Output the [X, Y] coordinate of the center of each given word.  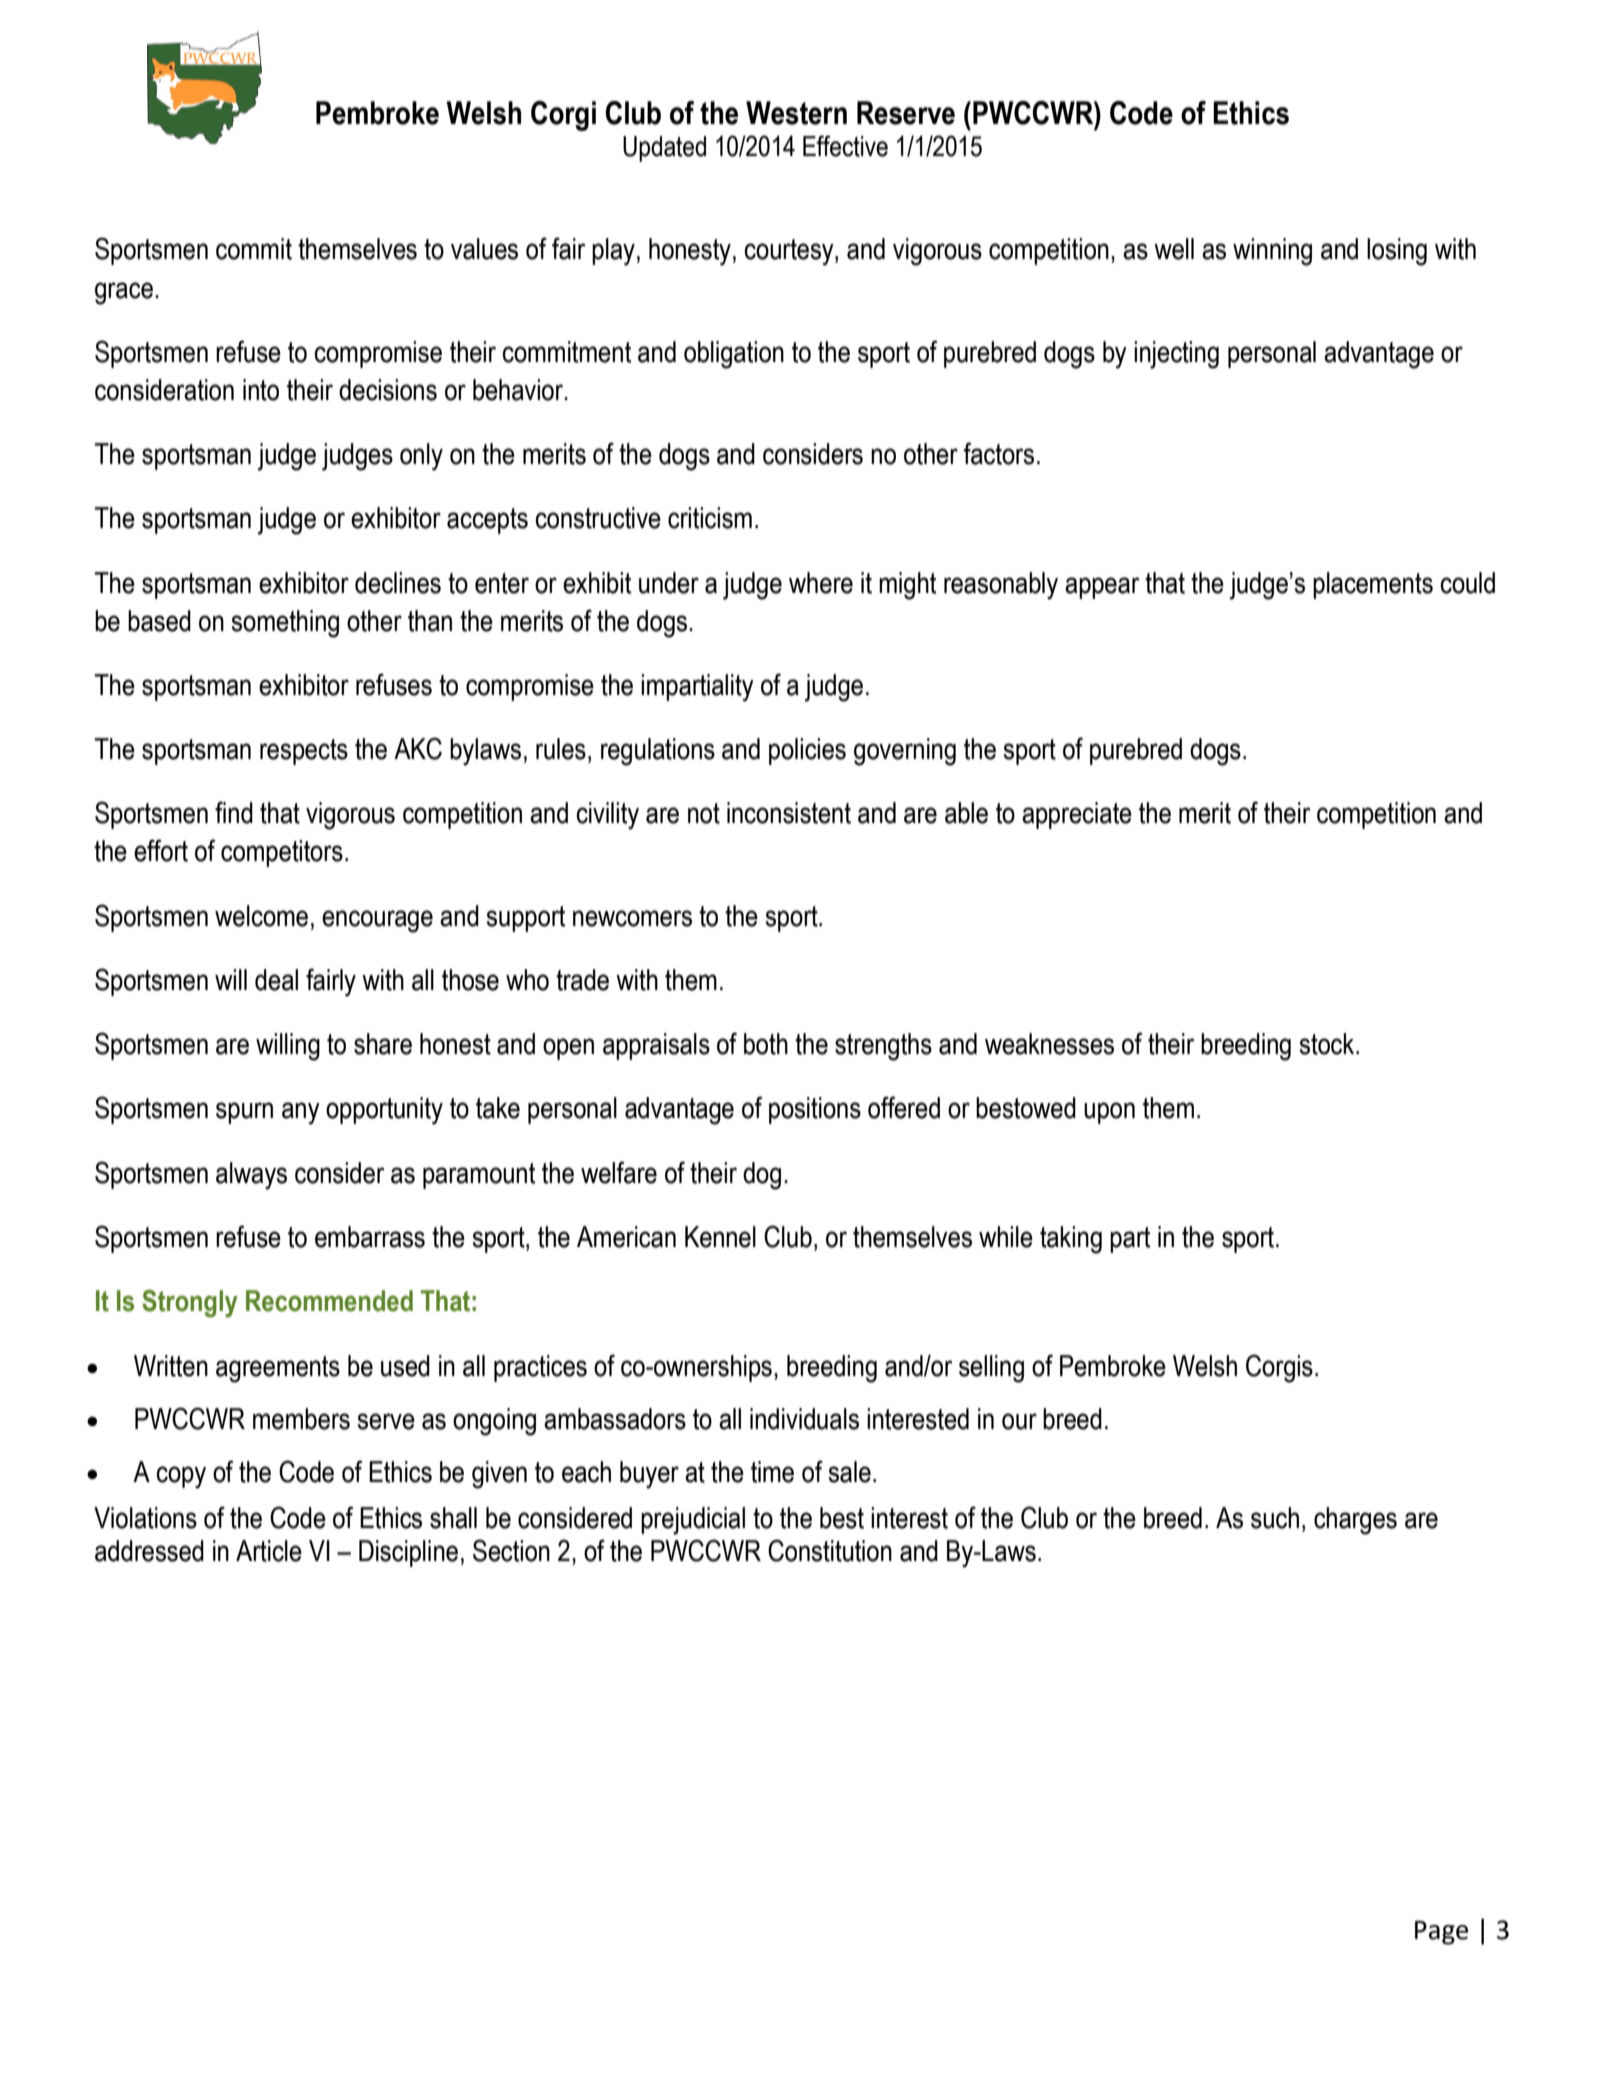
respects [304, 752]
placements [1373, 585]
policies [807, 751]
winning [1272, 252]
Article [269, 1551]
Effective [845, 146]
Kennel [720, 1237]
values [484, 249]
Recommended [329, 1301]
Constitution [830, 1550]
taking [1071, 1240]
